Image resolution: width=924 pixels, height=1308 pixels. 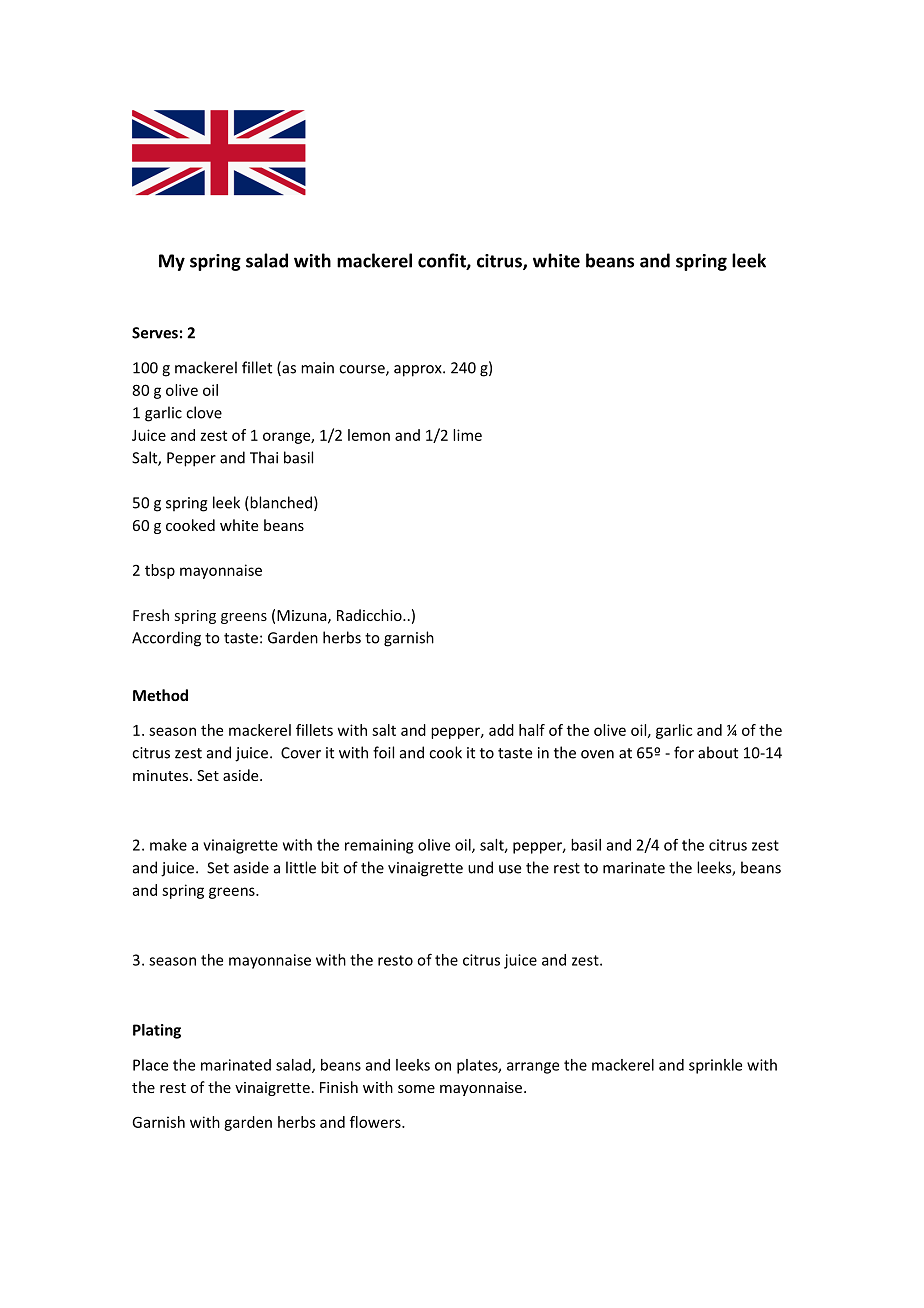 I want to click on Serves, so click(x=155, y=333).
